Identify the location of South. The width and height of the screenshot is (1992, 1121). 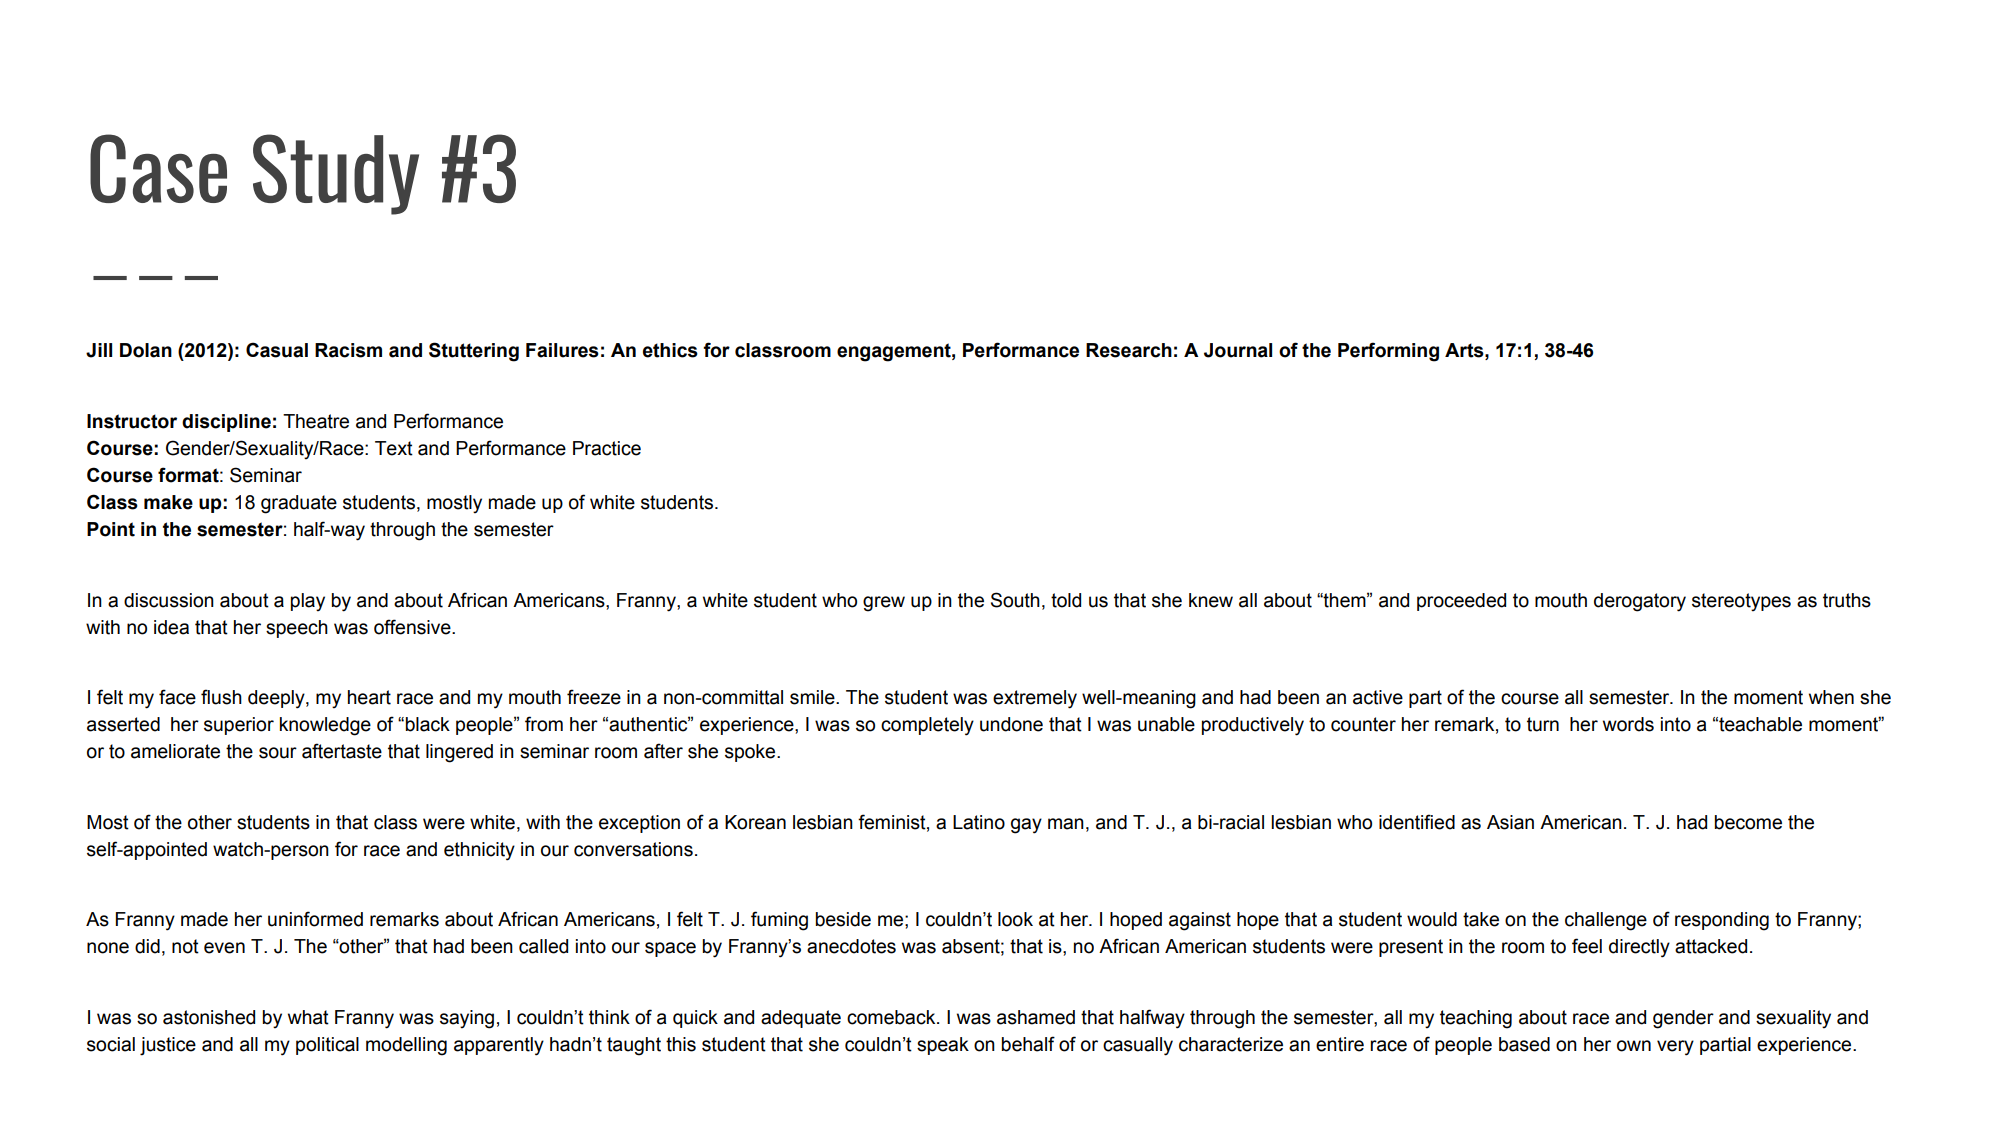
(1015, 600).
